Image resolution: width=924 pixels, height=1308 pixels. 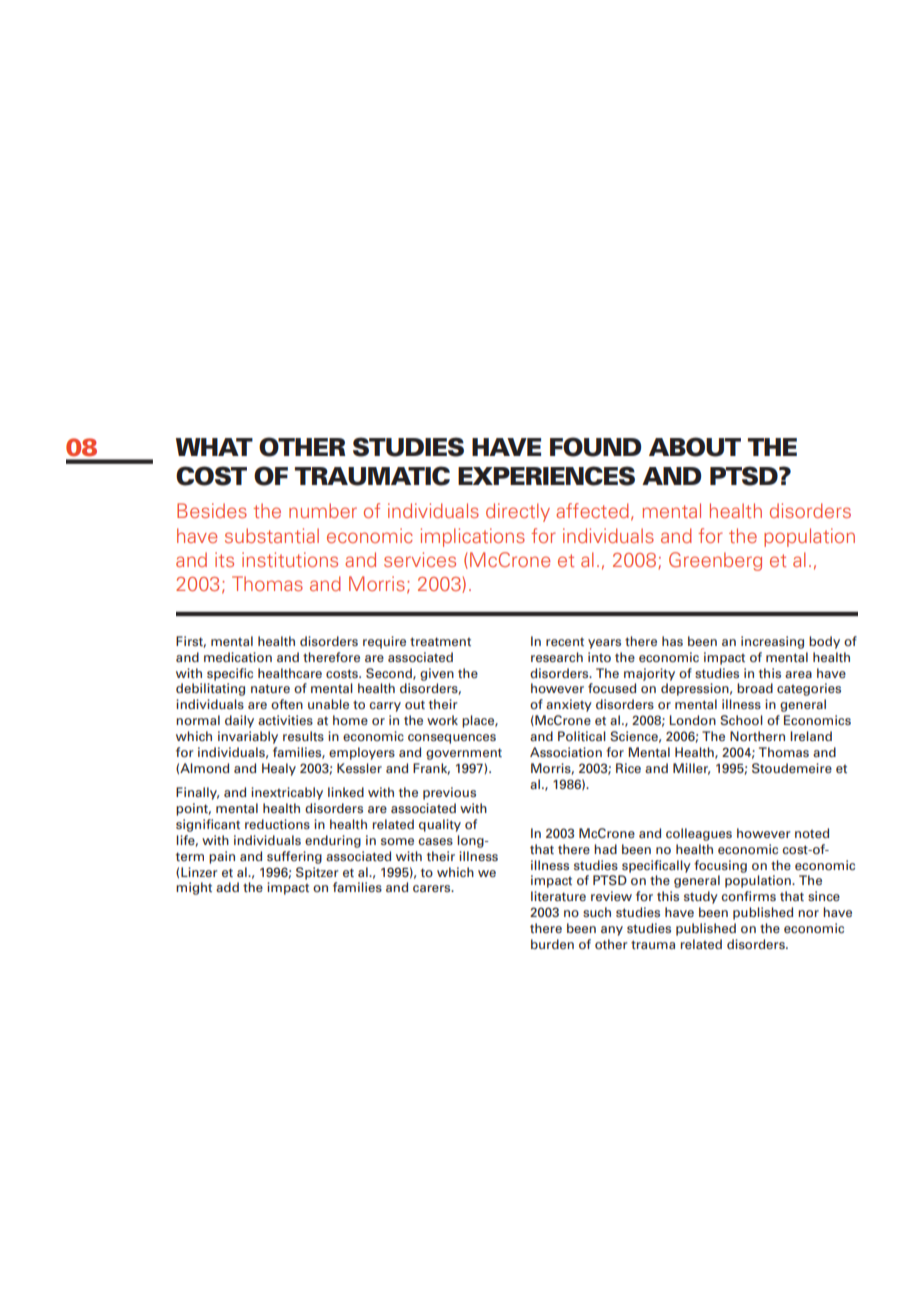 What do you see at coordinates (695, 447) in the screenshot?
I see `ABOUT` at bounding box center [695, 447].
